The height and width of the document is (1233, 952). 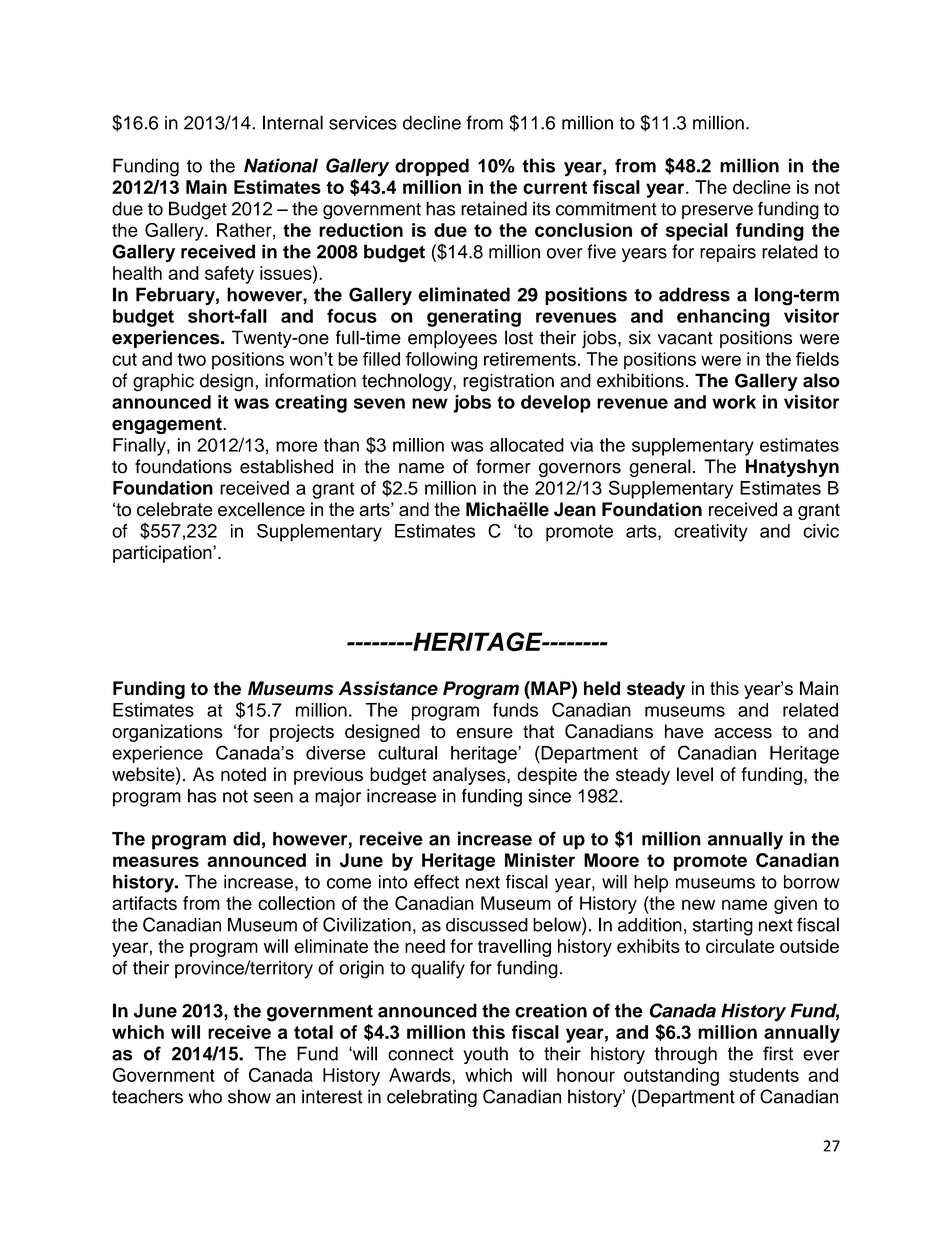 What do you see at coordinates (388, 688) in the document?
I see `Assistance` at bounding box center [388, 688].
